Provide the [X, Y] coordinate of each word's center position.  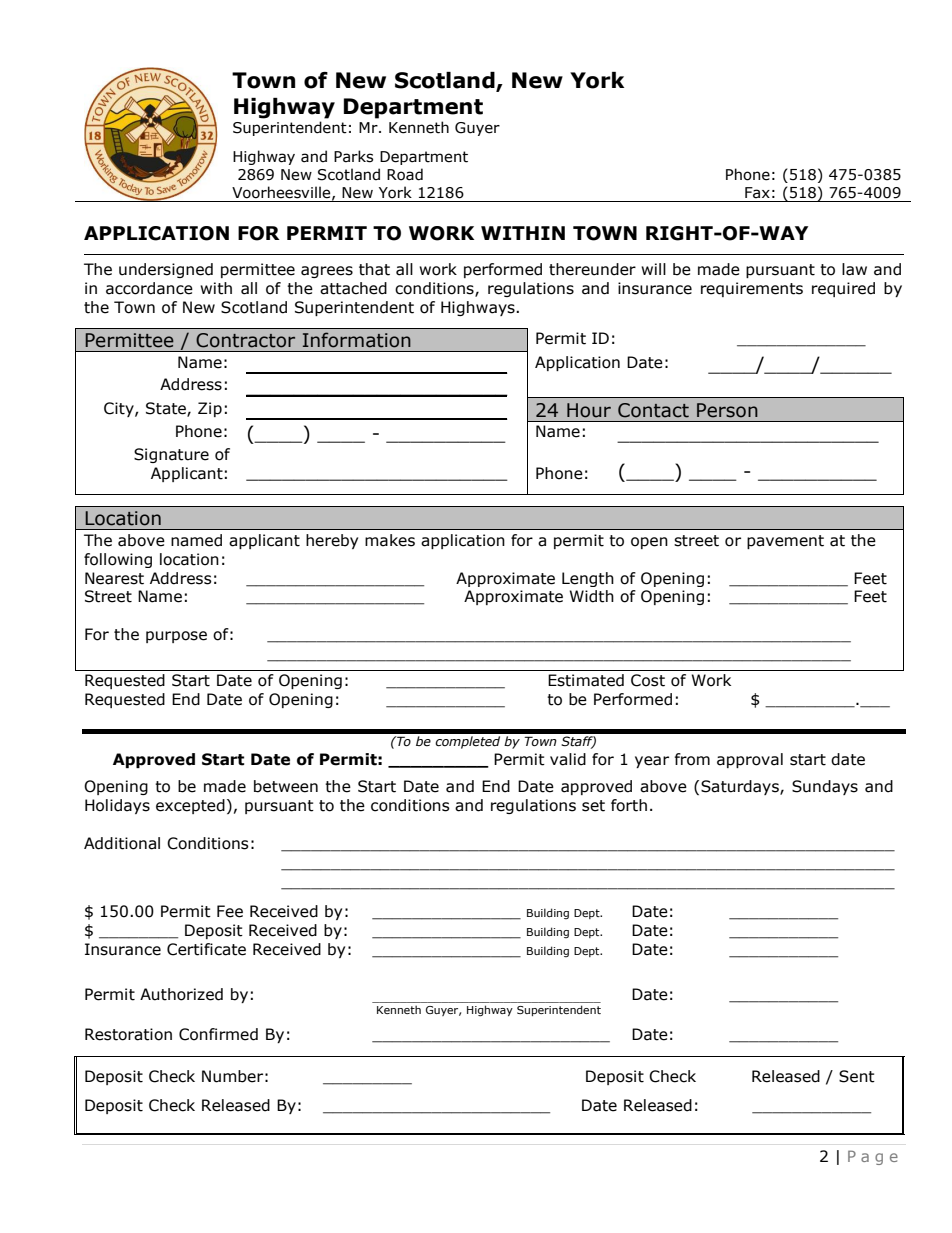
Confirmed [218, 1034]
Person [727, 410]
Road [405, 174]
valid [568, 759]
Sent [857, 1076]
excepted [190, 806]
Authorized [181, 994]
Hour [589, 410]
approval [750, 760]
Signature [171, 455]
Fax [757, 193]
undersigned [166, 270]
